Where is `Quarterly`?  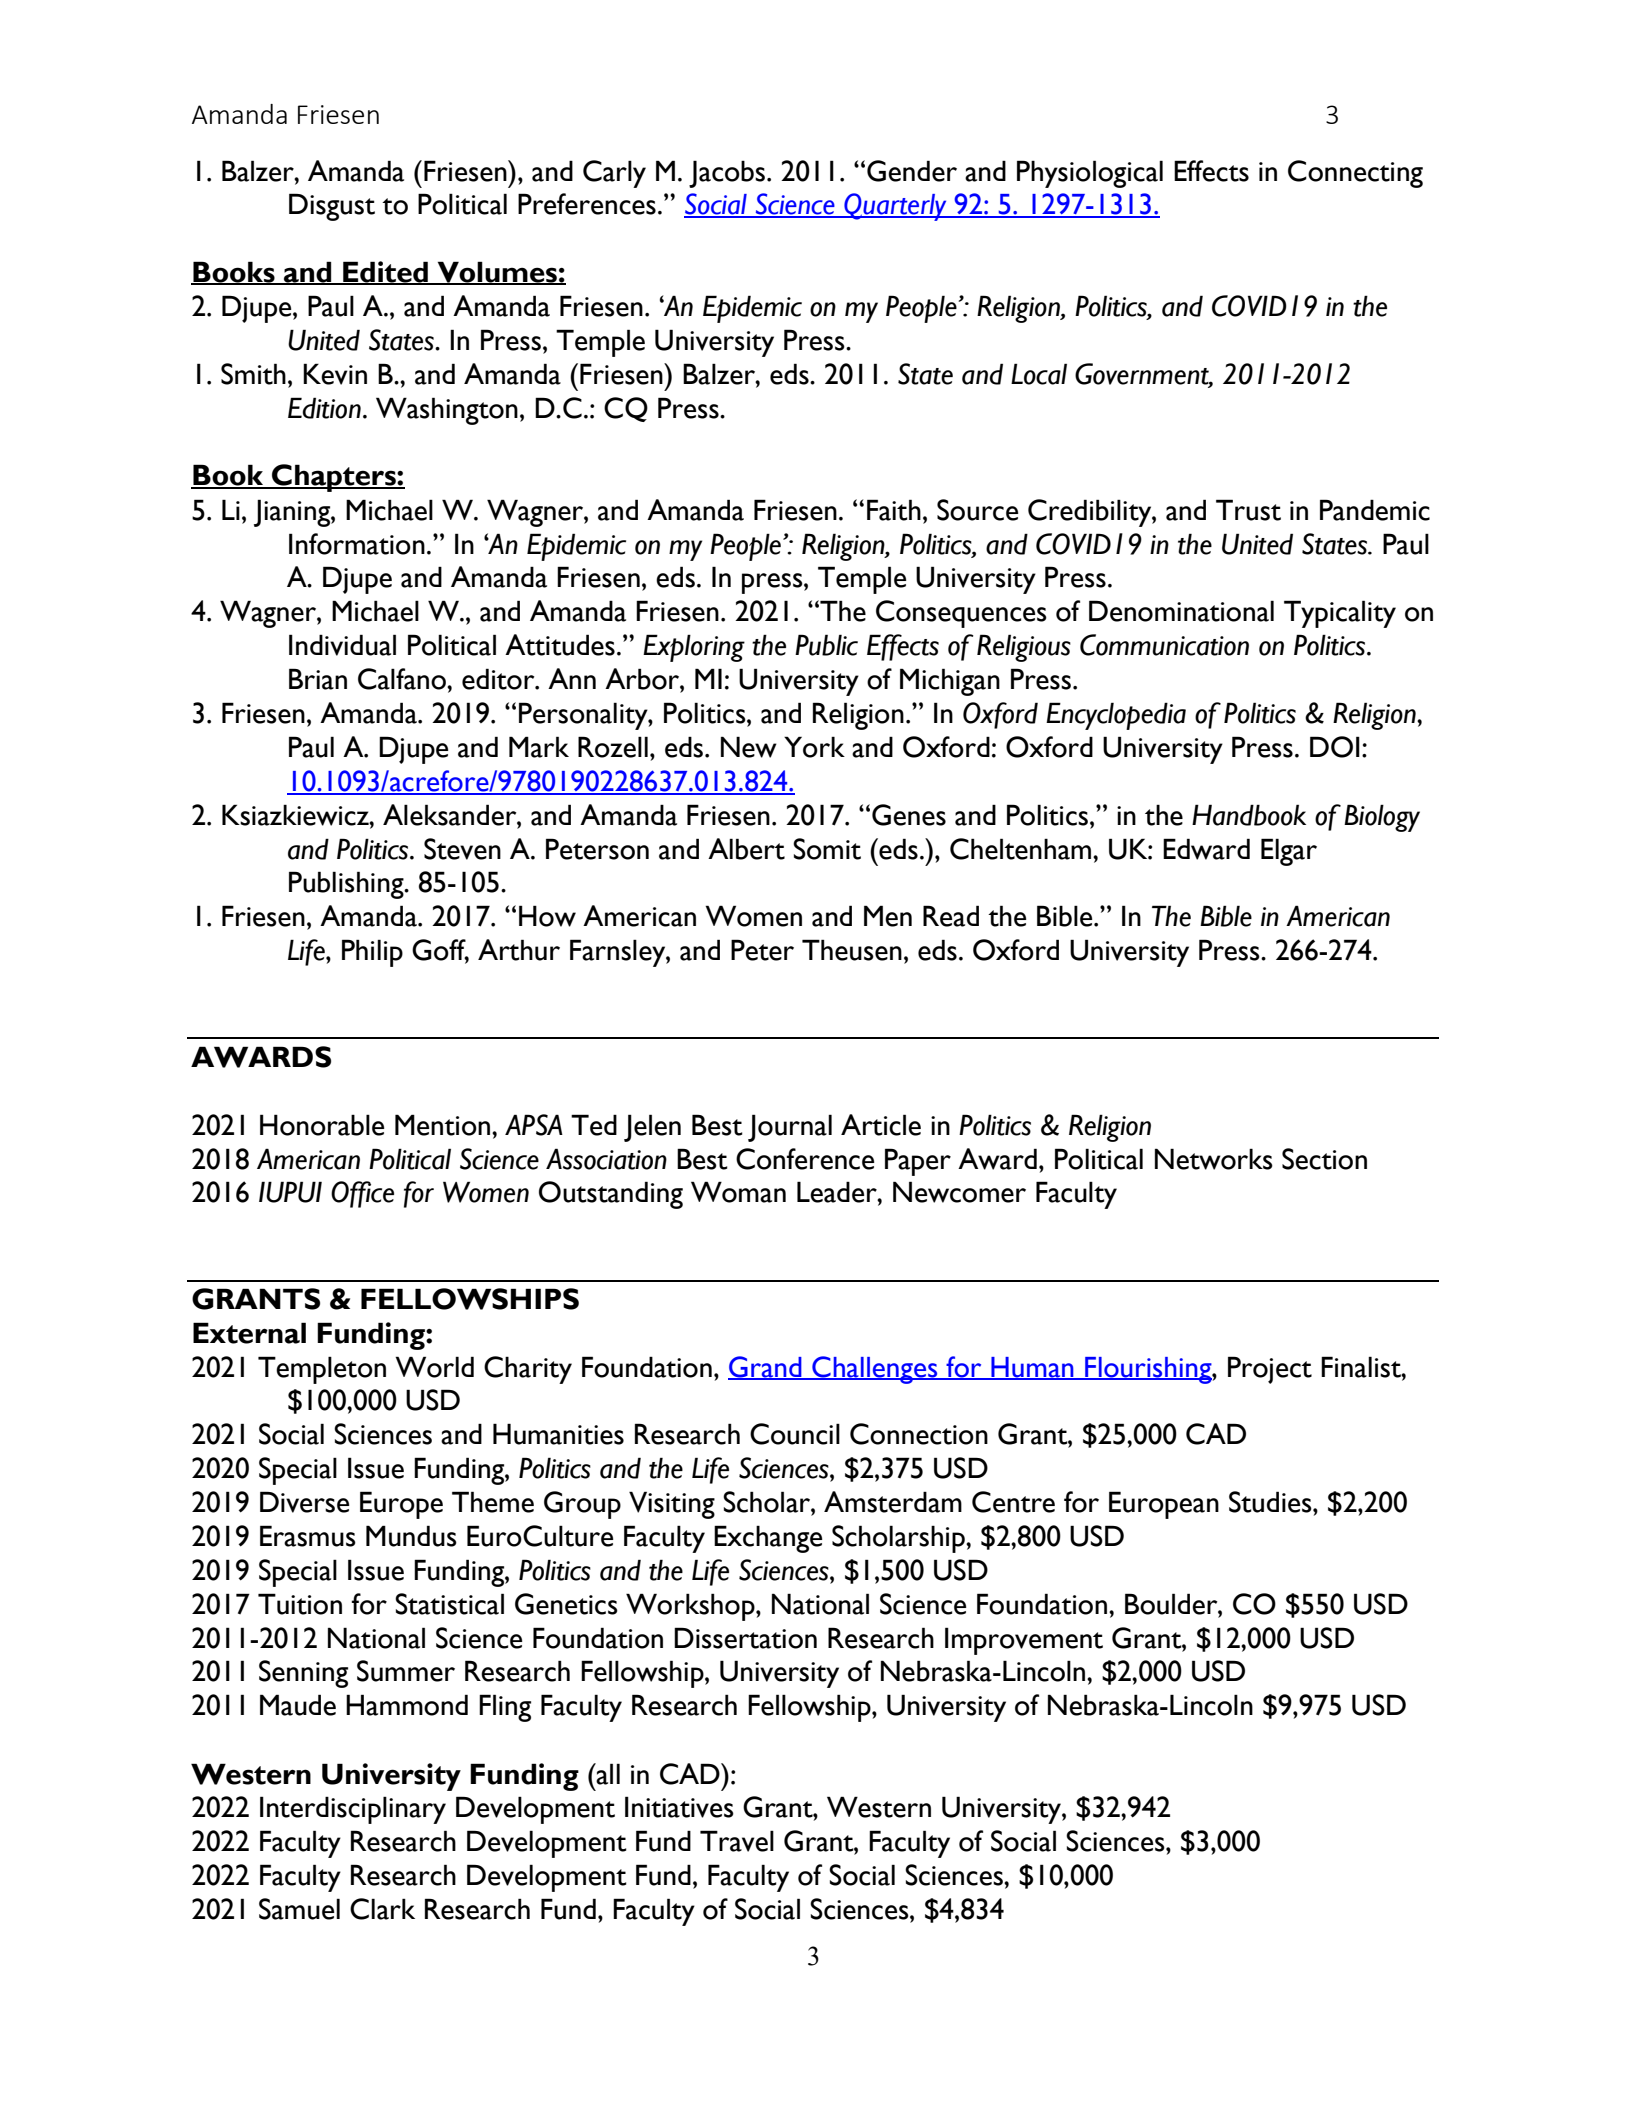 Quarterly is located at coordinates (895, 207).
